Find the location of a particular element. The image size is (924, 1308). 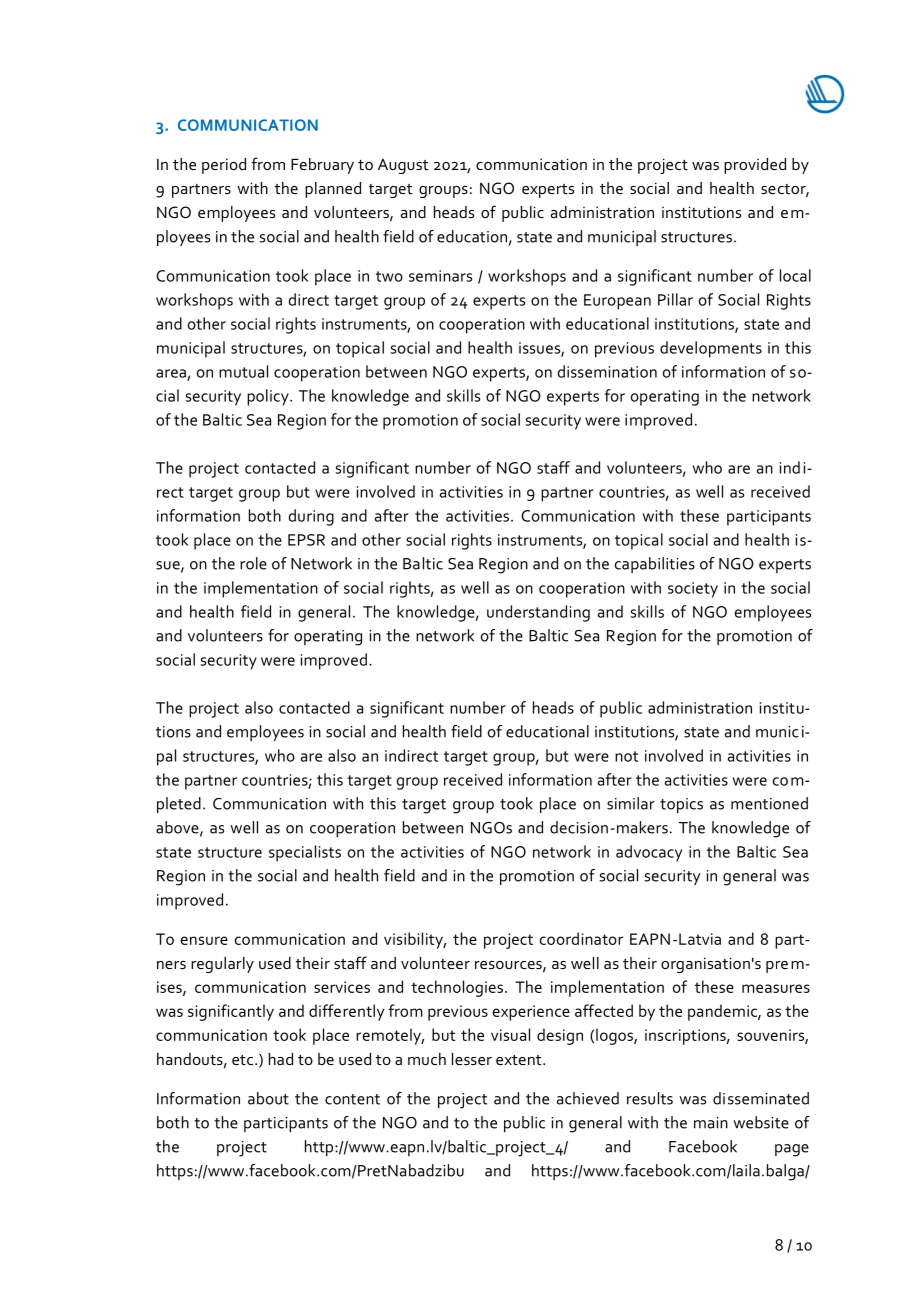

topics is located at coordinates (681, 805).
